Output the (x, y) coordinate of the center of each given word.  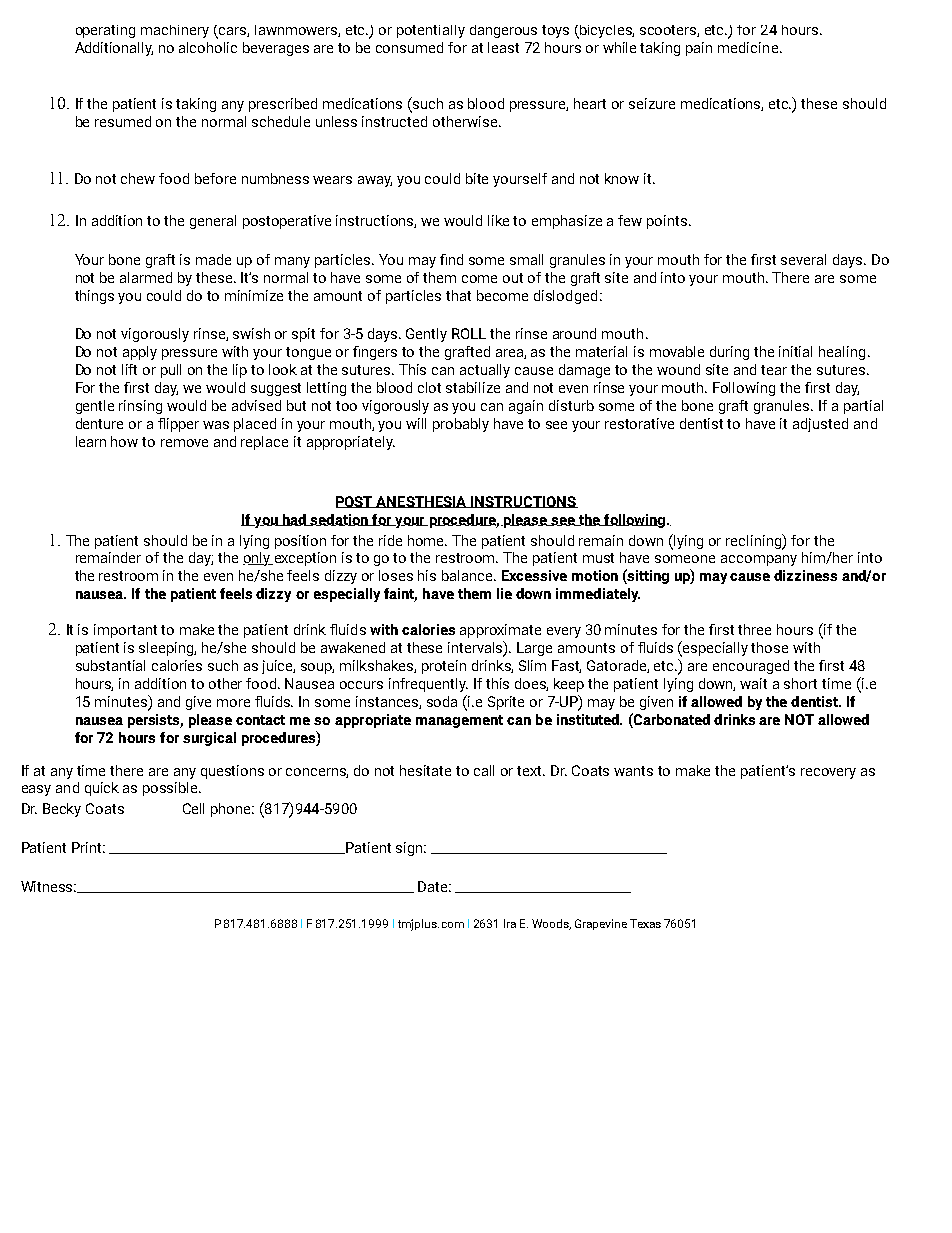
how (124, 441)
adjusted (820, 425)
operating (105, 31)
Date (434, 886)
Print (88, 847)
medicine (749, 47)
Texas (645, 923)
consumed (409, 47)
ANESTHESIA (422, 502)
